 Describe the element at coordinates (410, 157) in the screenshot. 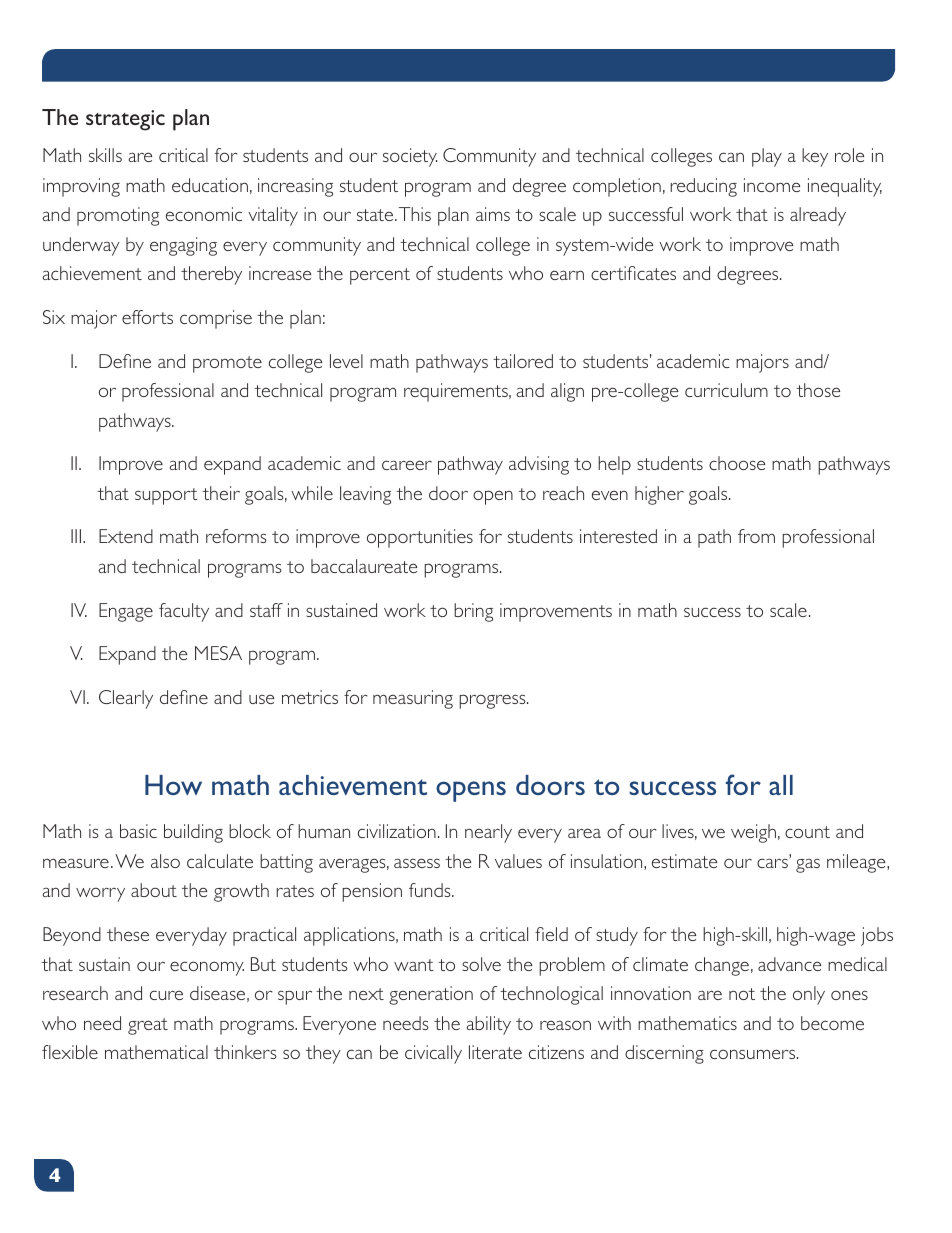

I see `society` at that location.
